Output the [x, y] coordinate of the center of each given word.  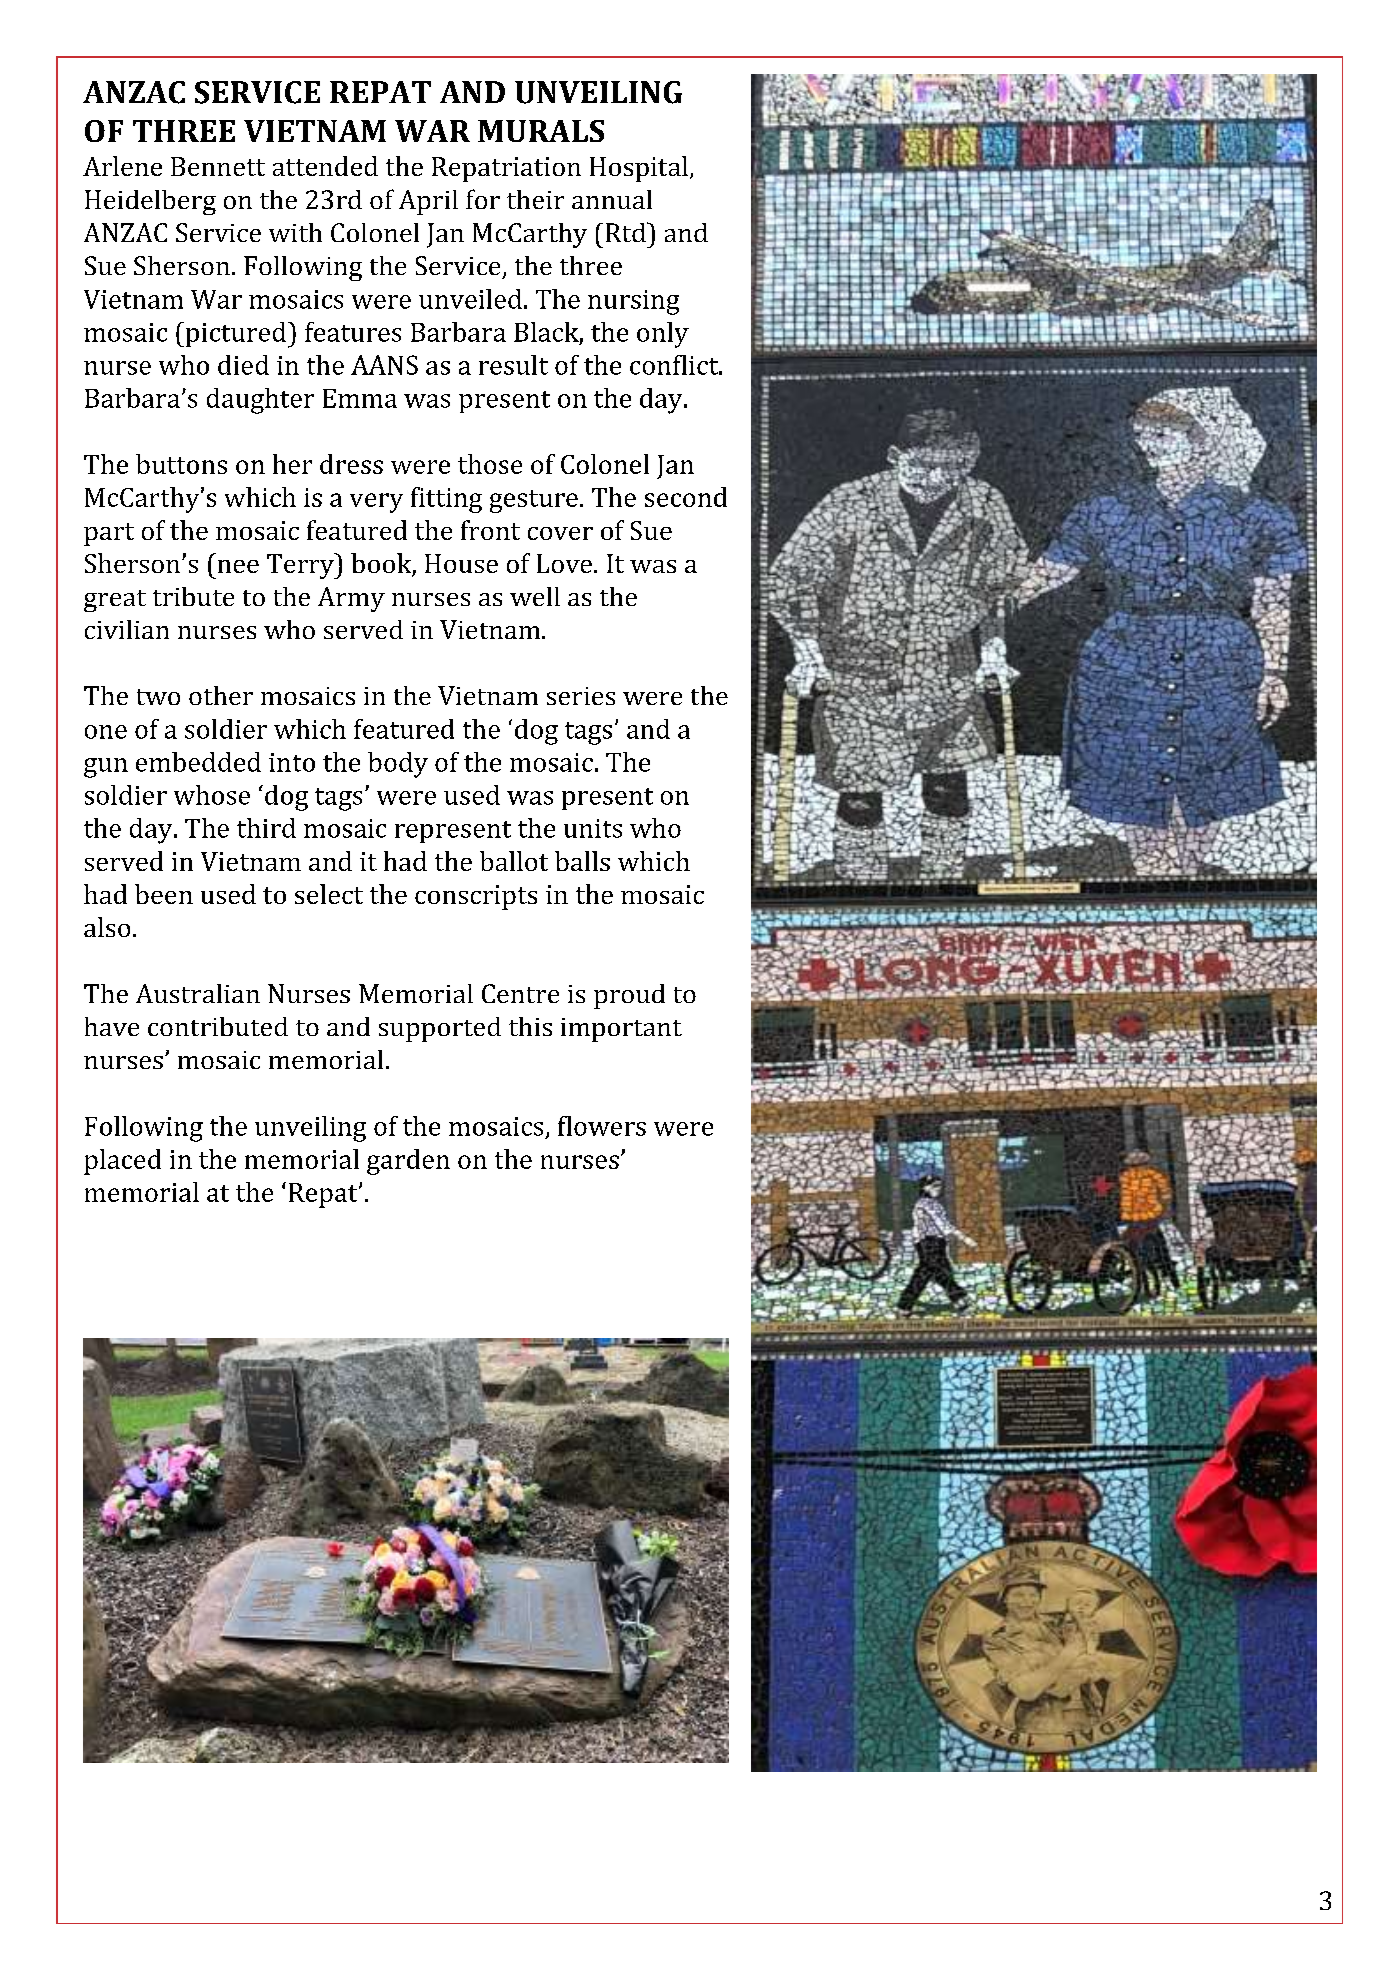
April [428, 202]
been [164, 894]
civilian [127, 629]
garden [408, 1162]
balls [582, 861]
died [243, 365]
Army [351, 599]
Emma [360, 398]
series [581, 696]
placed [122, 1162]
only [663, 335]
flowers [602, 1126]
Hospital [639, 169]
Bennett [218, 166]
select [329, 894]
